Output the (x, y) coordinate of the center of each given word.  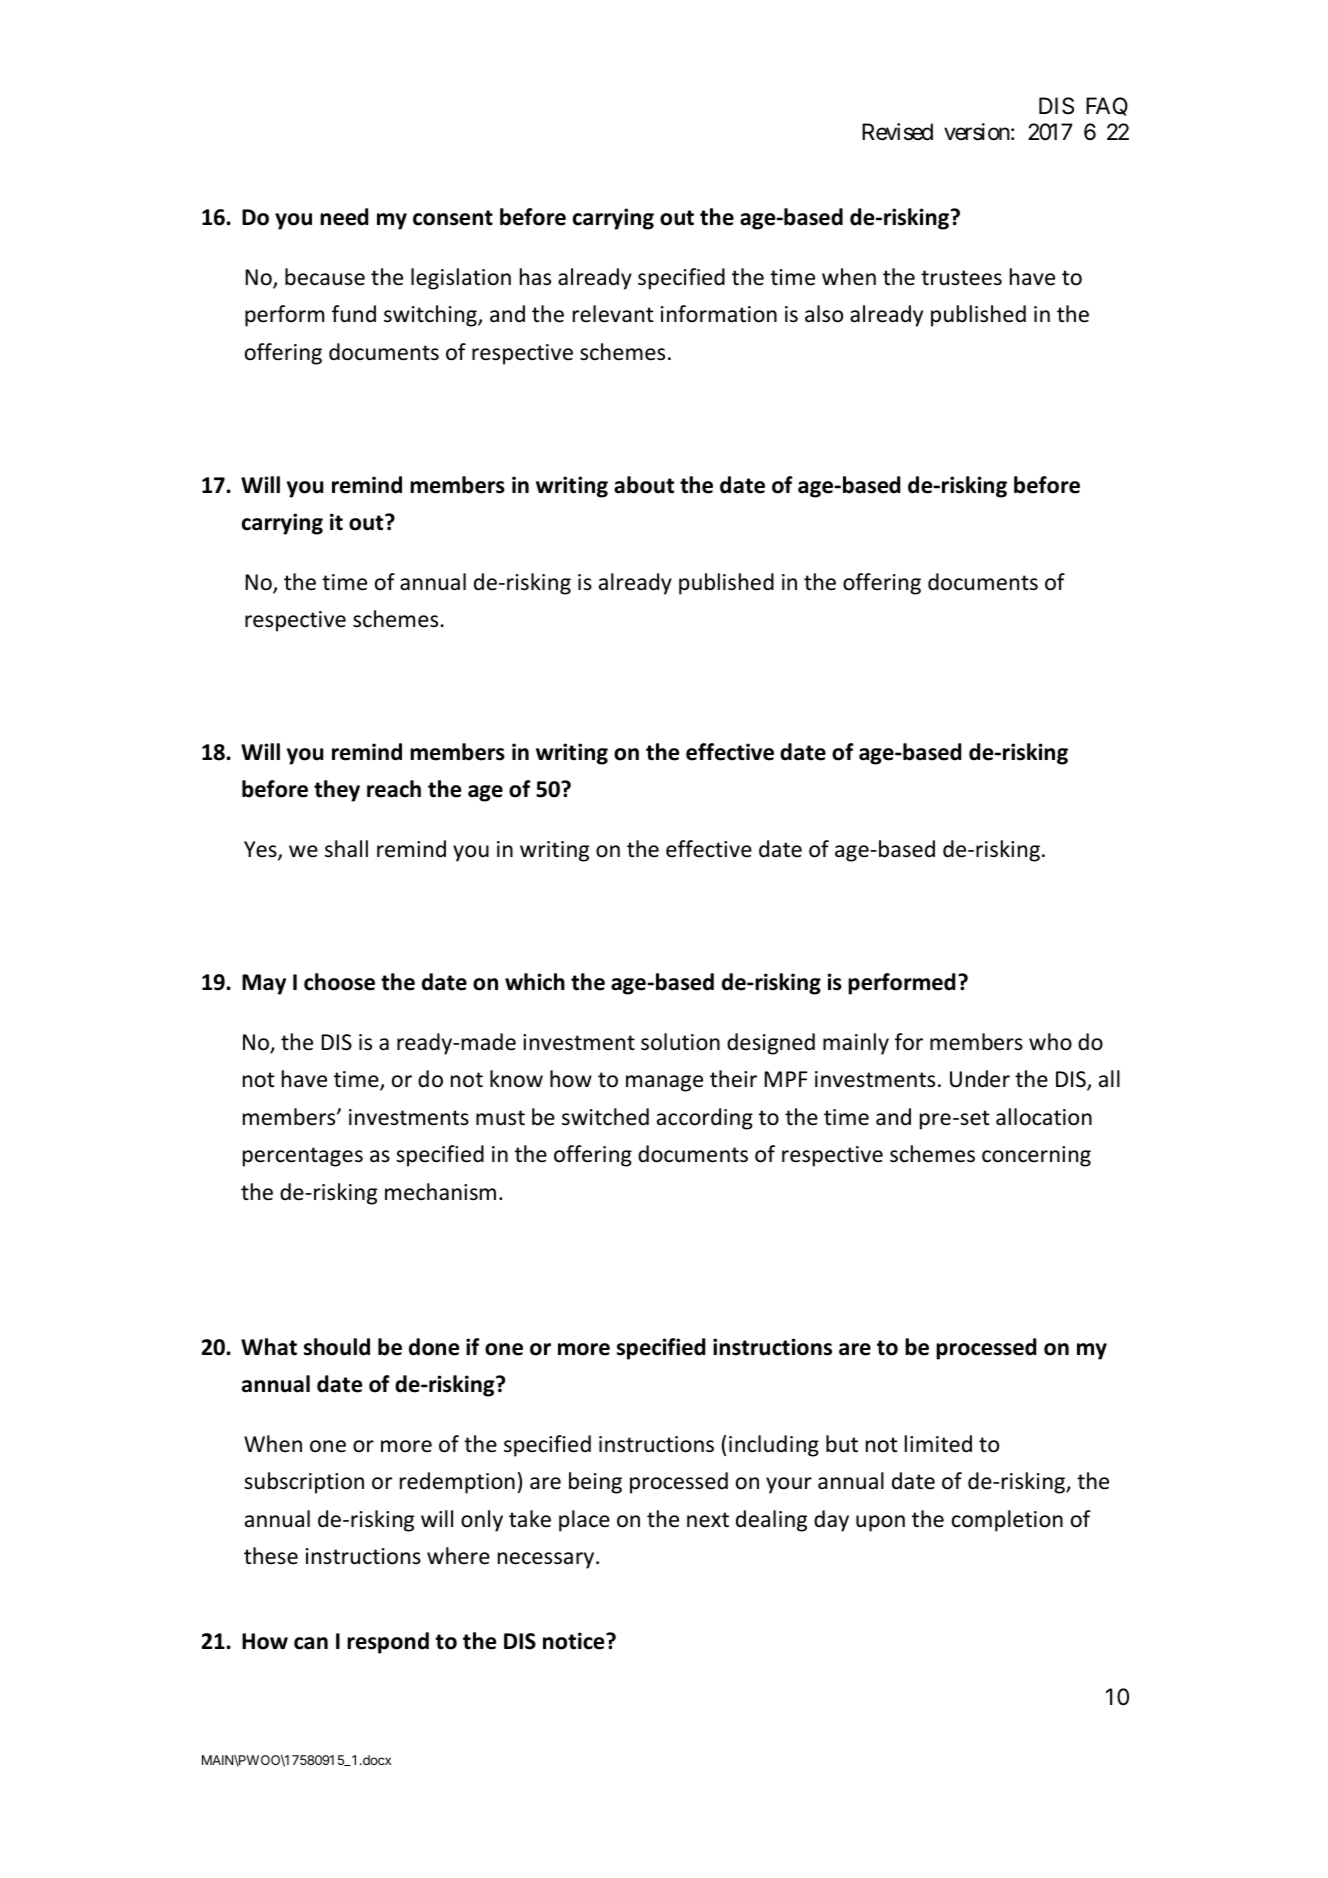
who (1050, 1042)
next (708, 1520)
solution (680, 1042)
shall (346, 849)
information (719, 314)
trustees (961, 278)
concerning (1036, 1156)
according (705, 1119)
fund (354, 314)
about (644, 485)
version (977, 132)
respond (388, 1643)
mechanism (440, 1192)
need (344, 217)
